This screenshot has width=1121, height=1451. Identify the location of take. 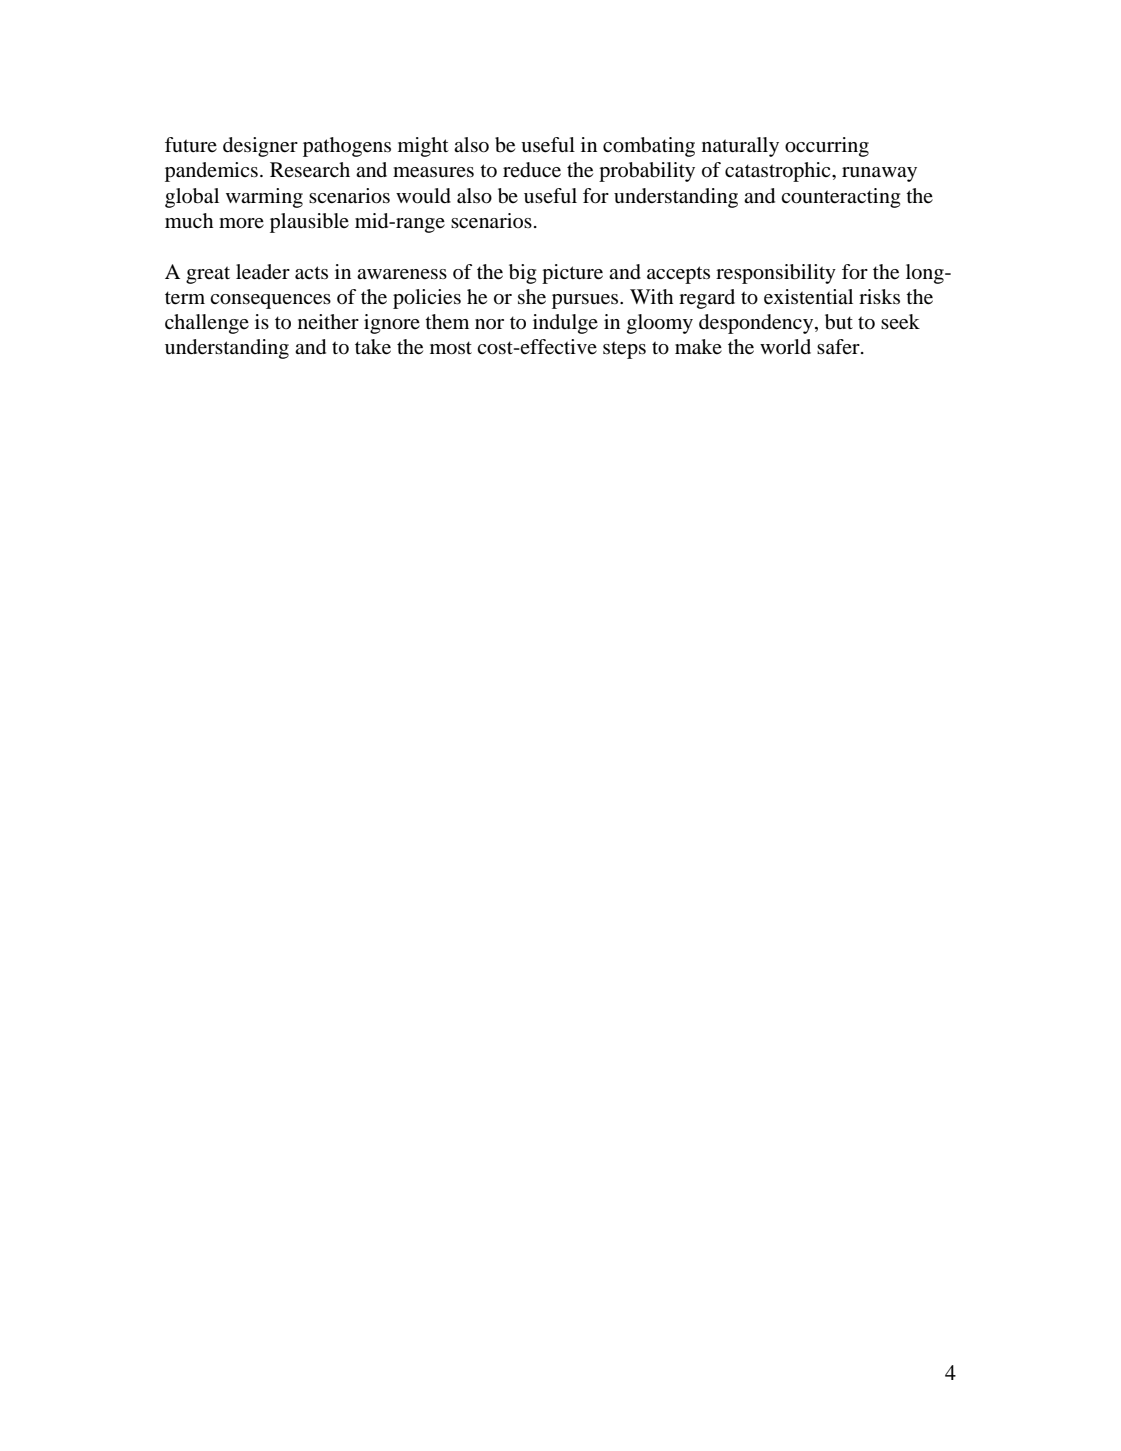
(373, 347).
